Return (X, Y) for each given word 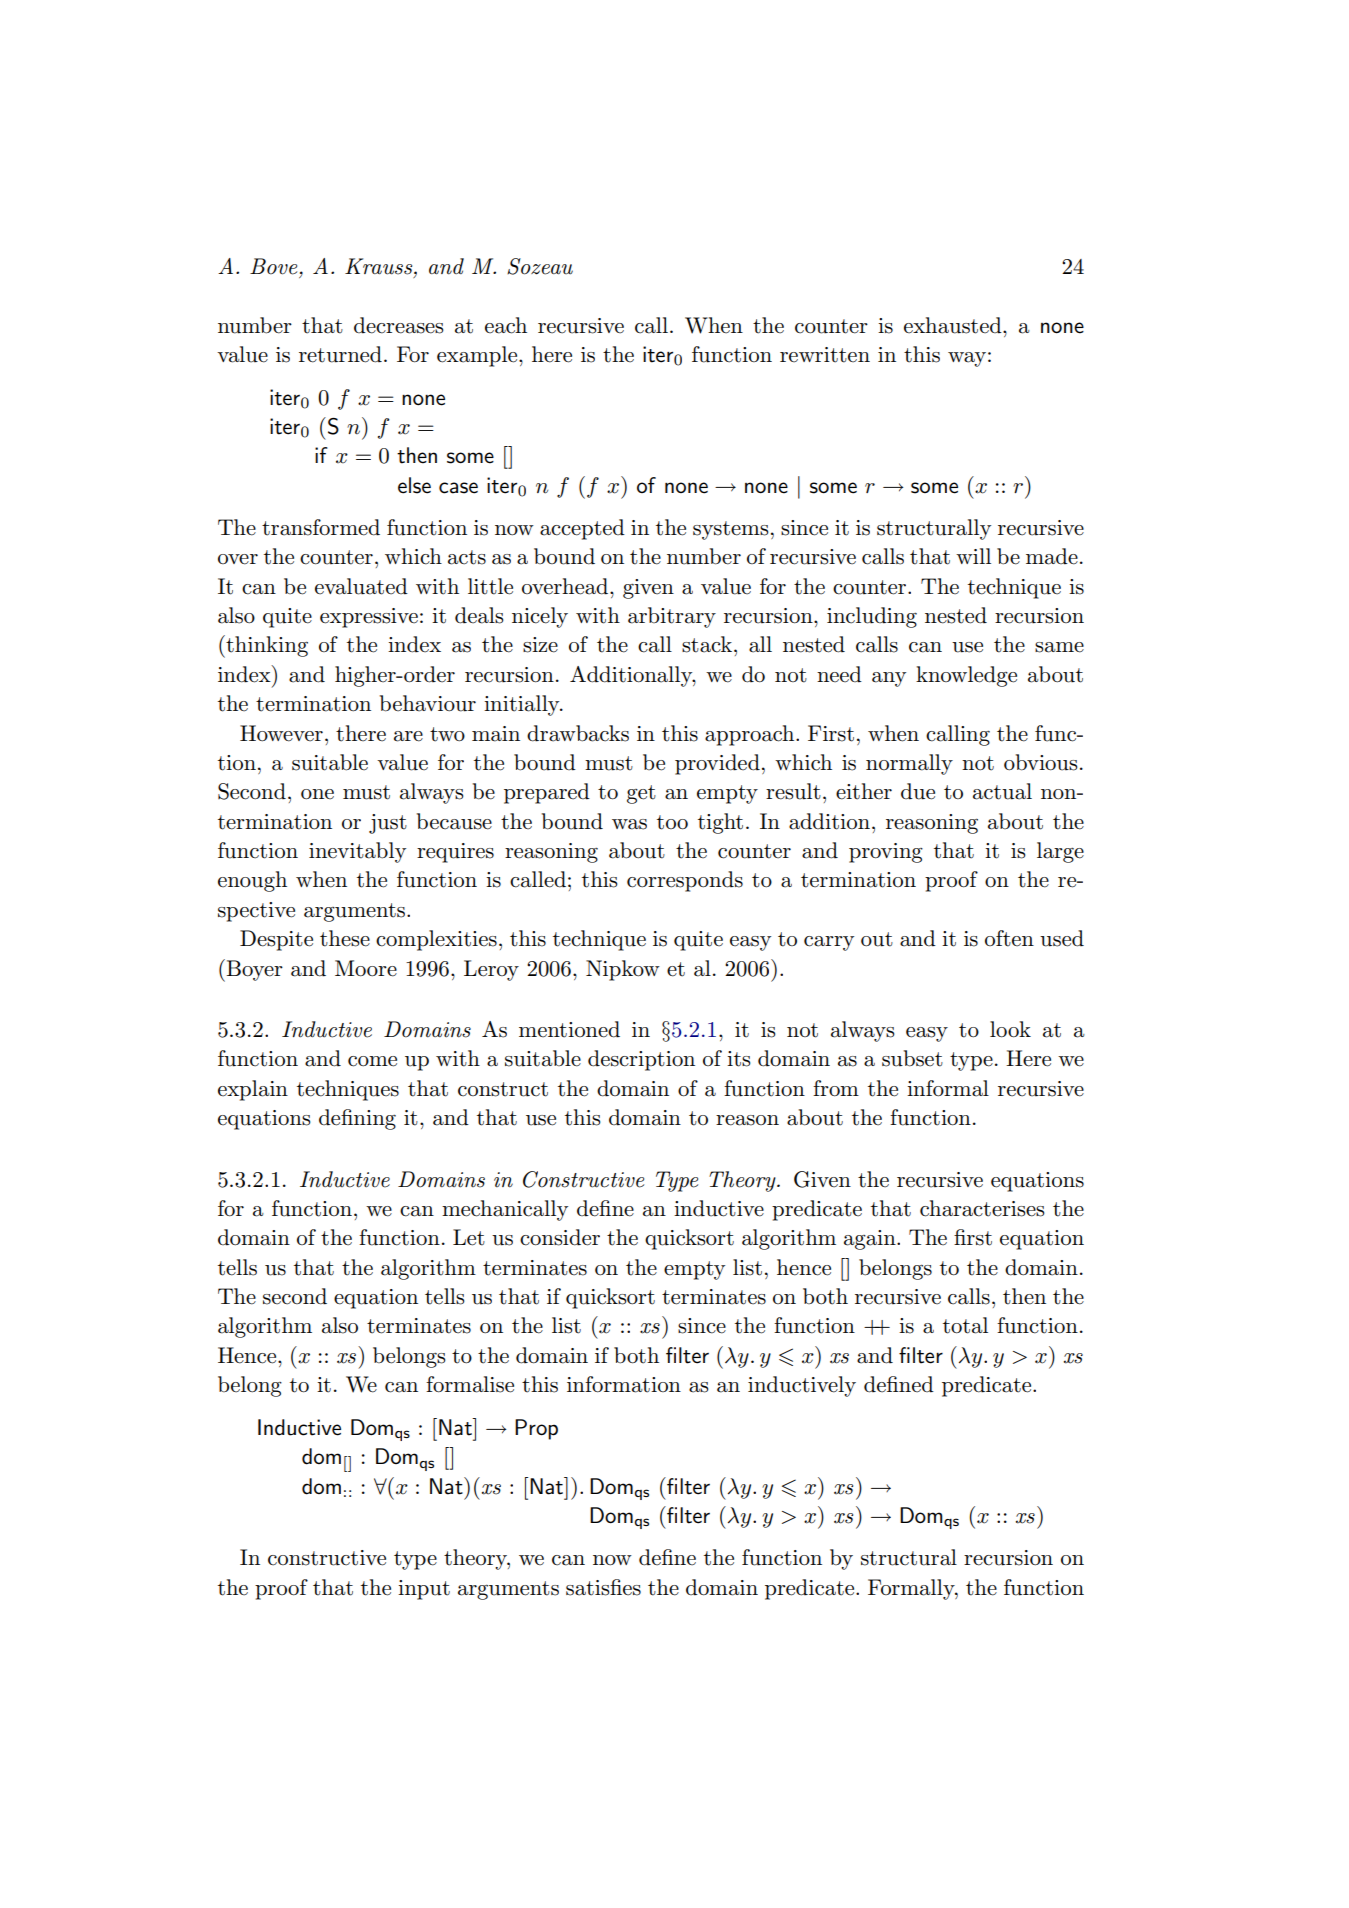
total (965, 1325)
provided (717, 764)
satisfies (603, 1587)
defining (357, 1119)
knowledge (966, 676)
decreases (399, 325)
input (424, 1590)
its (739, 1059)
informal (948, 1088)
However (281, 733)
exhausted (954, 325)
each (506, 325)
